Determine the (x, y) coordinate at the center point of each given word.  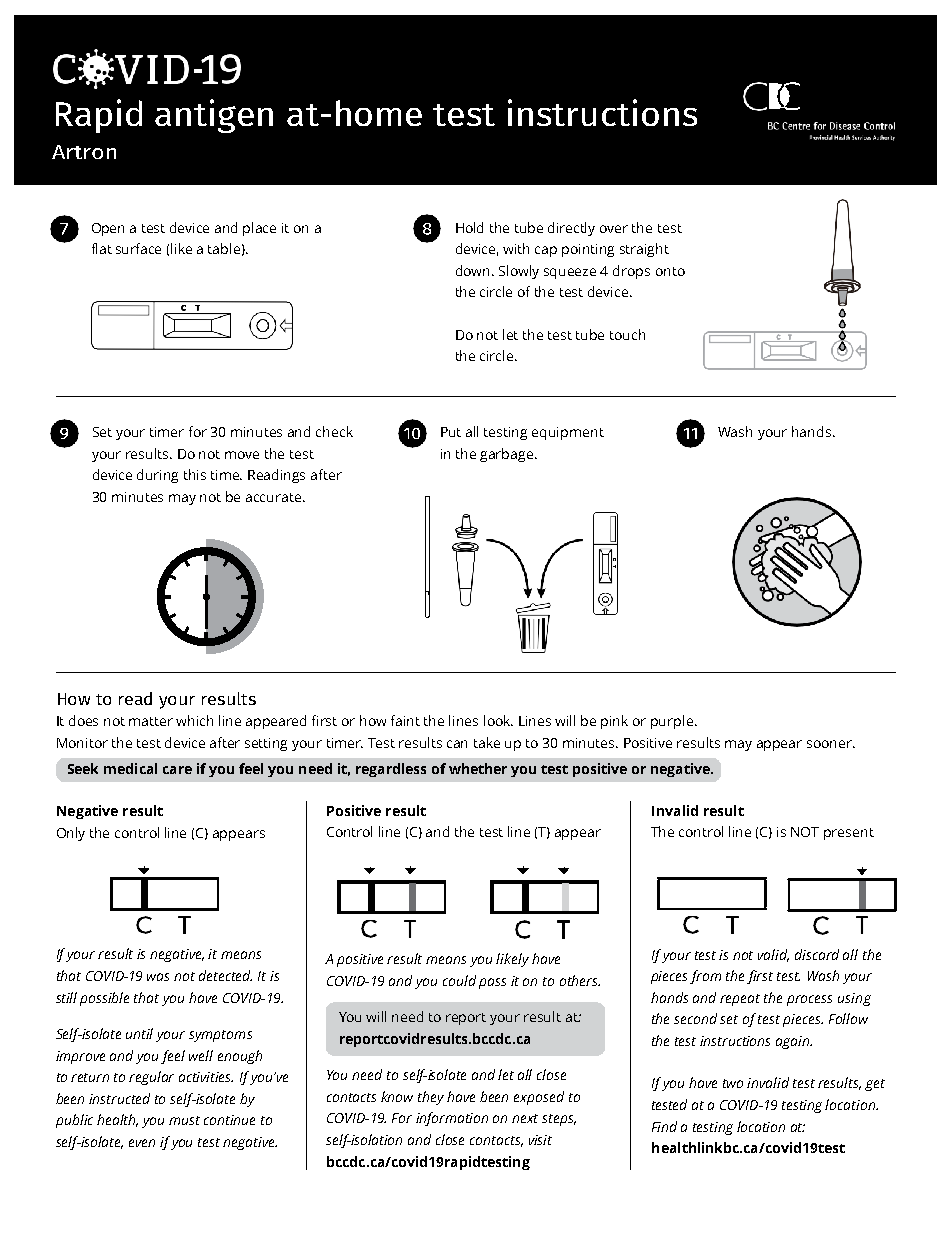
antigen (214, 116)
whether (478, 768)
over (614, 229)
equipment (568, 433)
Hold (469, 227)
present (849, 834)
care (177, 770)
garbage (508, 455)
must (184, 1120)
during (157, 476)
